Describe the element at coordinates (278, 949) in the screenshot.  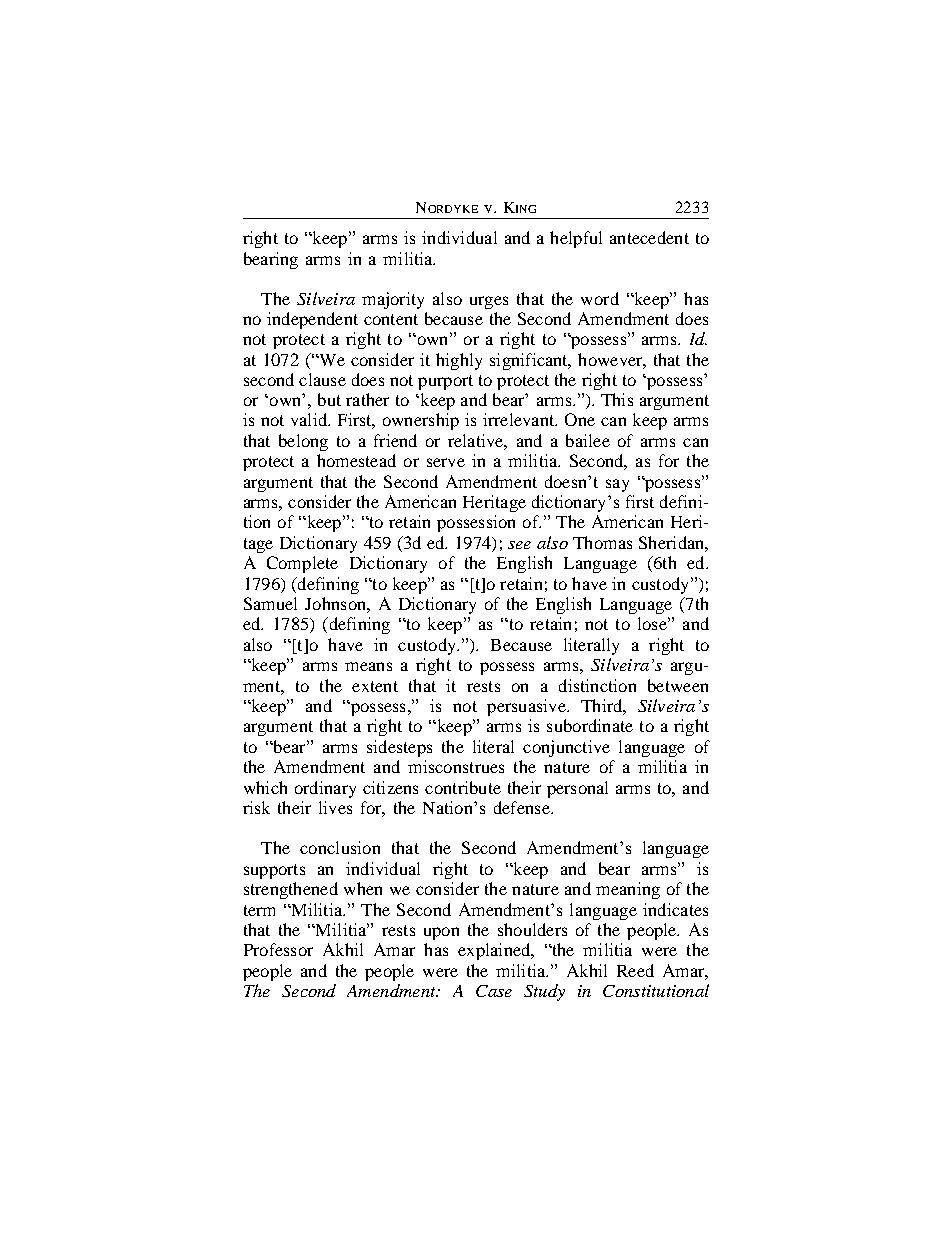
I see `Professor` at that location.
